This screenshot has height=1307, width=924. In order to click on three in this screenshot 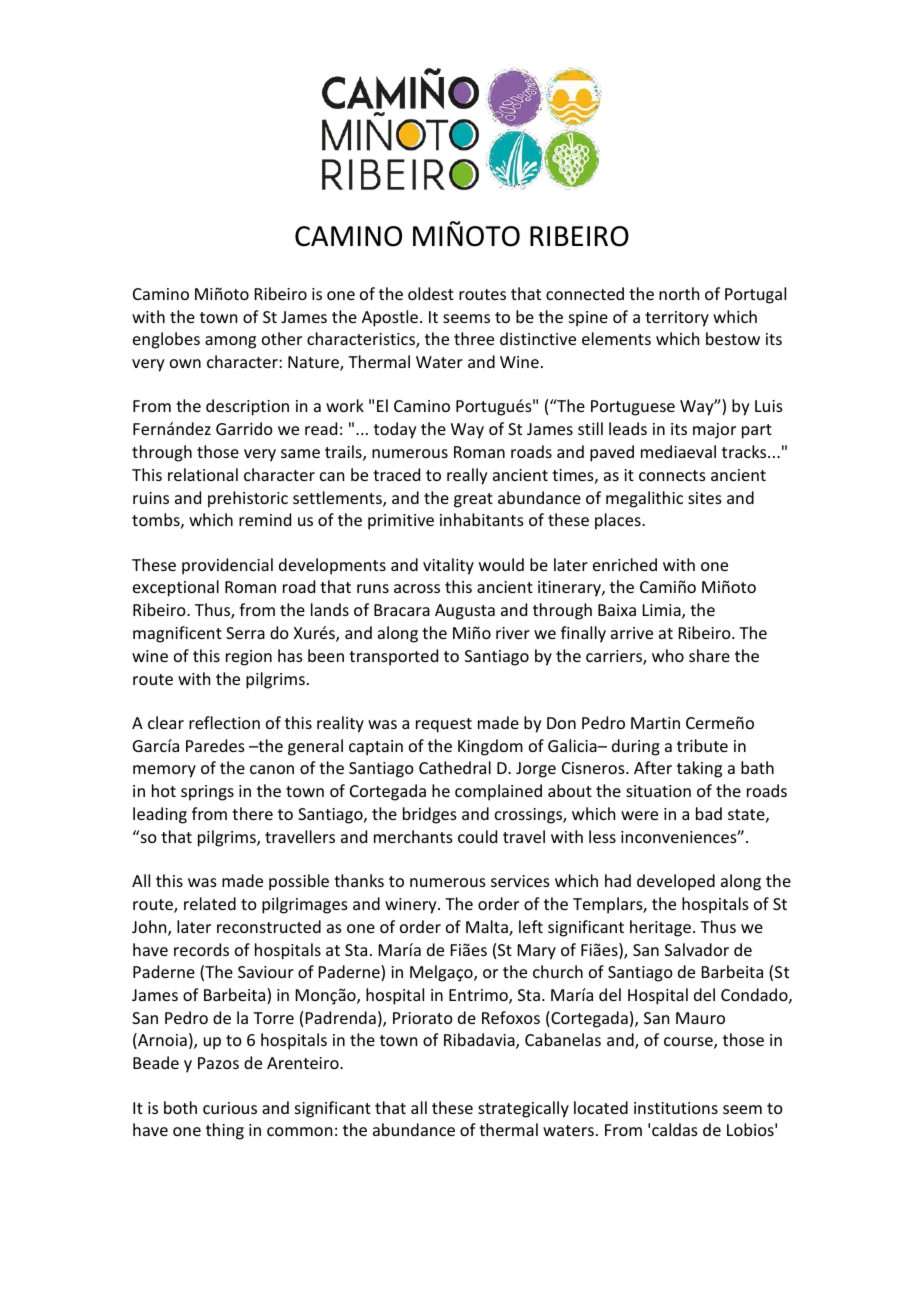, I will do `click(474, 338)`.
